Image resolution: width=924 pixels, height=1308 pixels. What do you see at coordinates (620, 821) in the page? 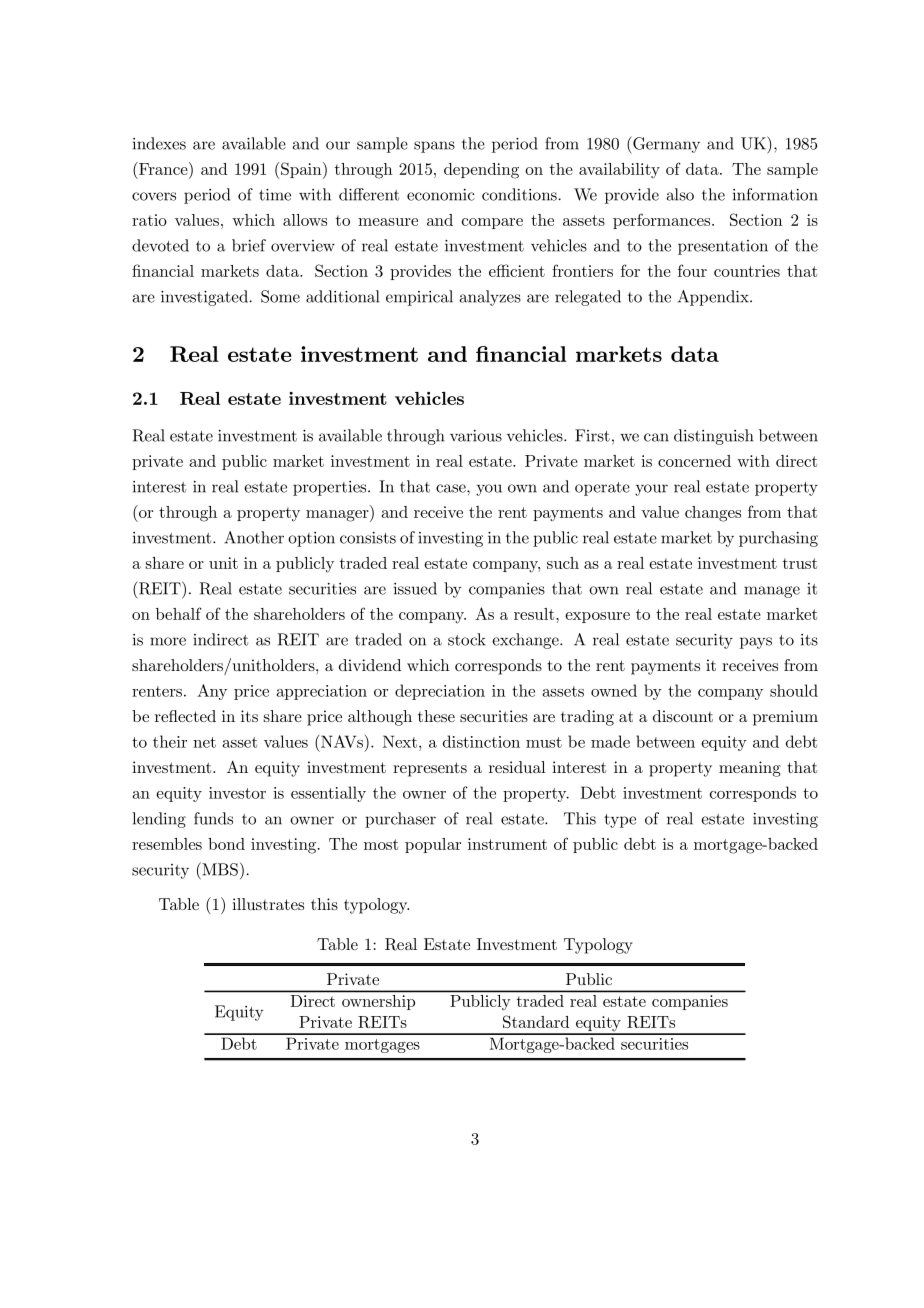
I see `type` at bounding box center [620, 821].
